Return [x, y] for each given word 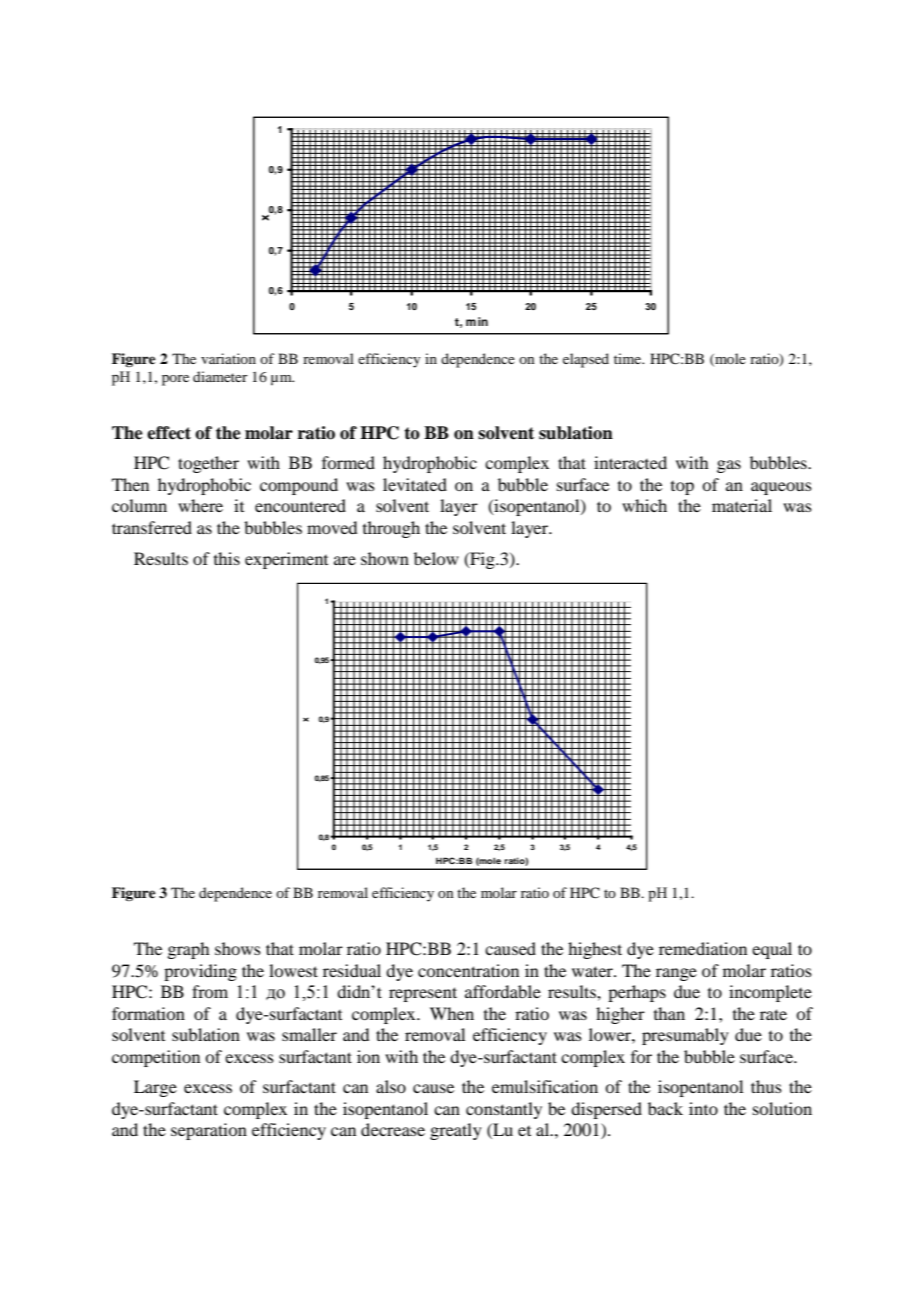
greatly [456, 1131]
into [703, 1108]
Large [155, 1088]
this [227, 558]
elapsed [586, 360]
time [629, 358]
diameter [220, 376]
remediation [703, 948]
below [436, 558]
